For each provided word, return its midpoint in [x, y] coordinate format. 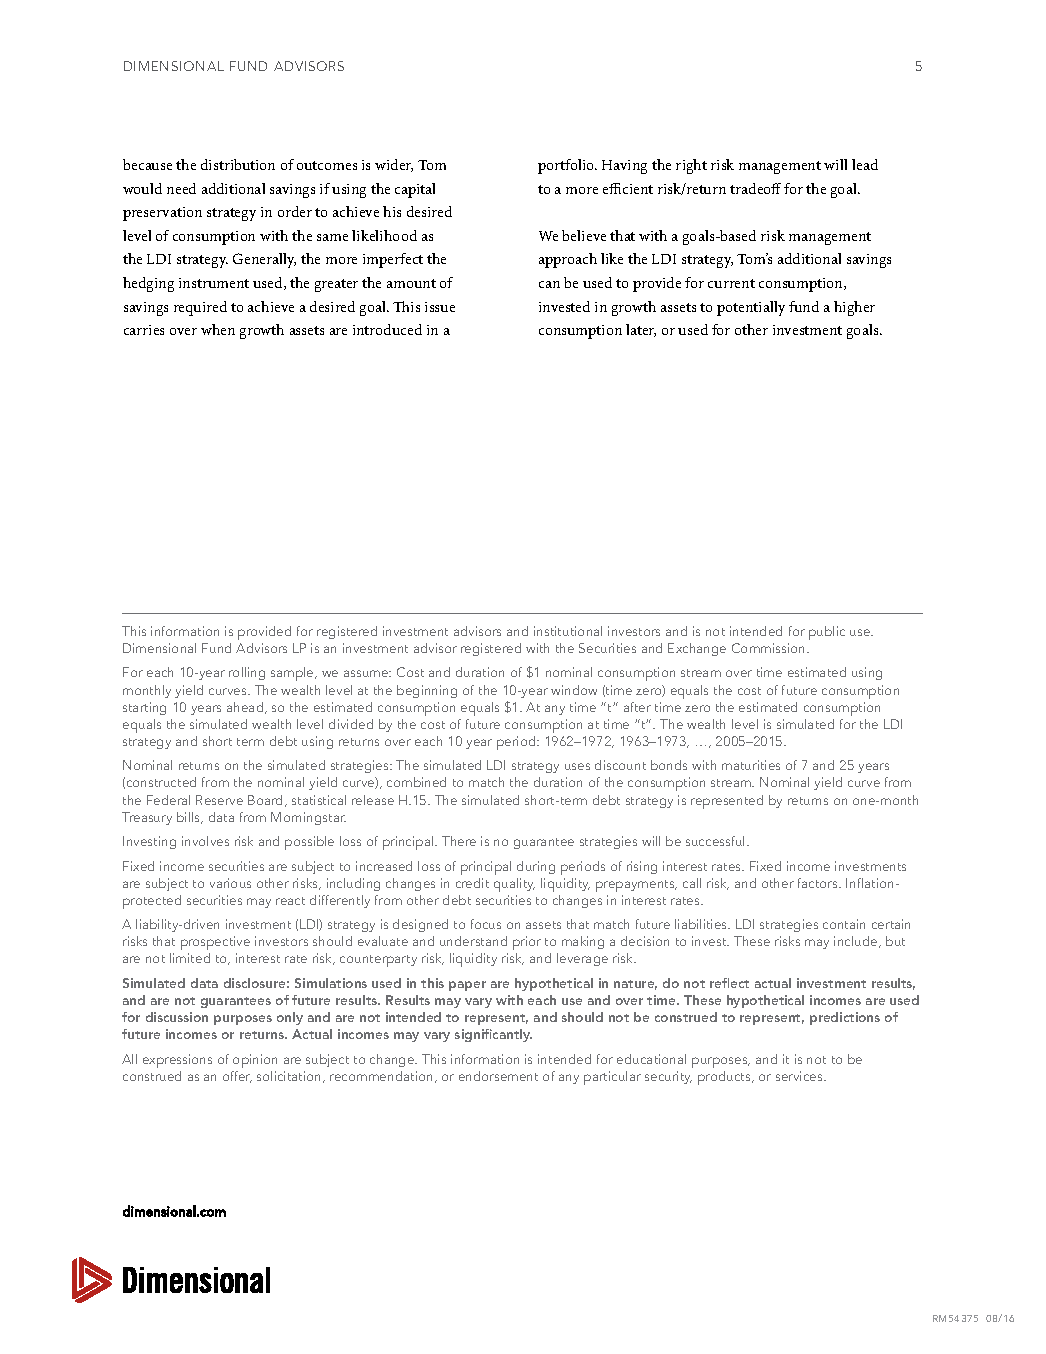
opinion [255, 1061]
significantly [493, 1035]
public [827, 633]
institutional [568, 631]
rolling [247, 673]
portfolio [567, 166]
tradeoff [755, 188]
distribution [238, 164]
